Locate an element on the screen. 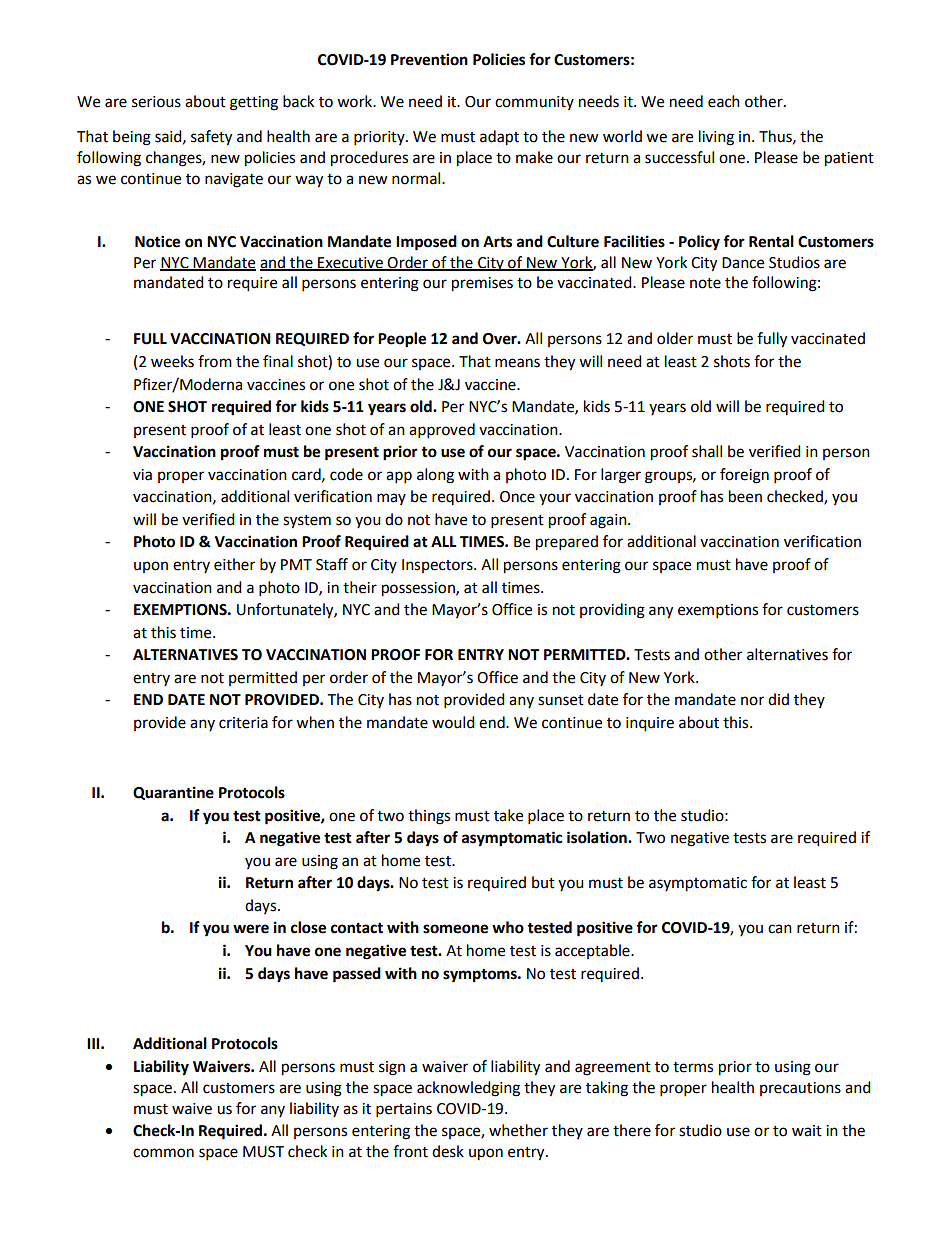 This screenshot has width=952, height=1233. whether is located at coordinates (518, 1130).
